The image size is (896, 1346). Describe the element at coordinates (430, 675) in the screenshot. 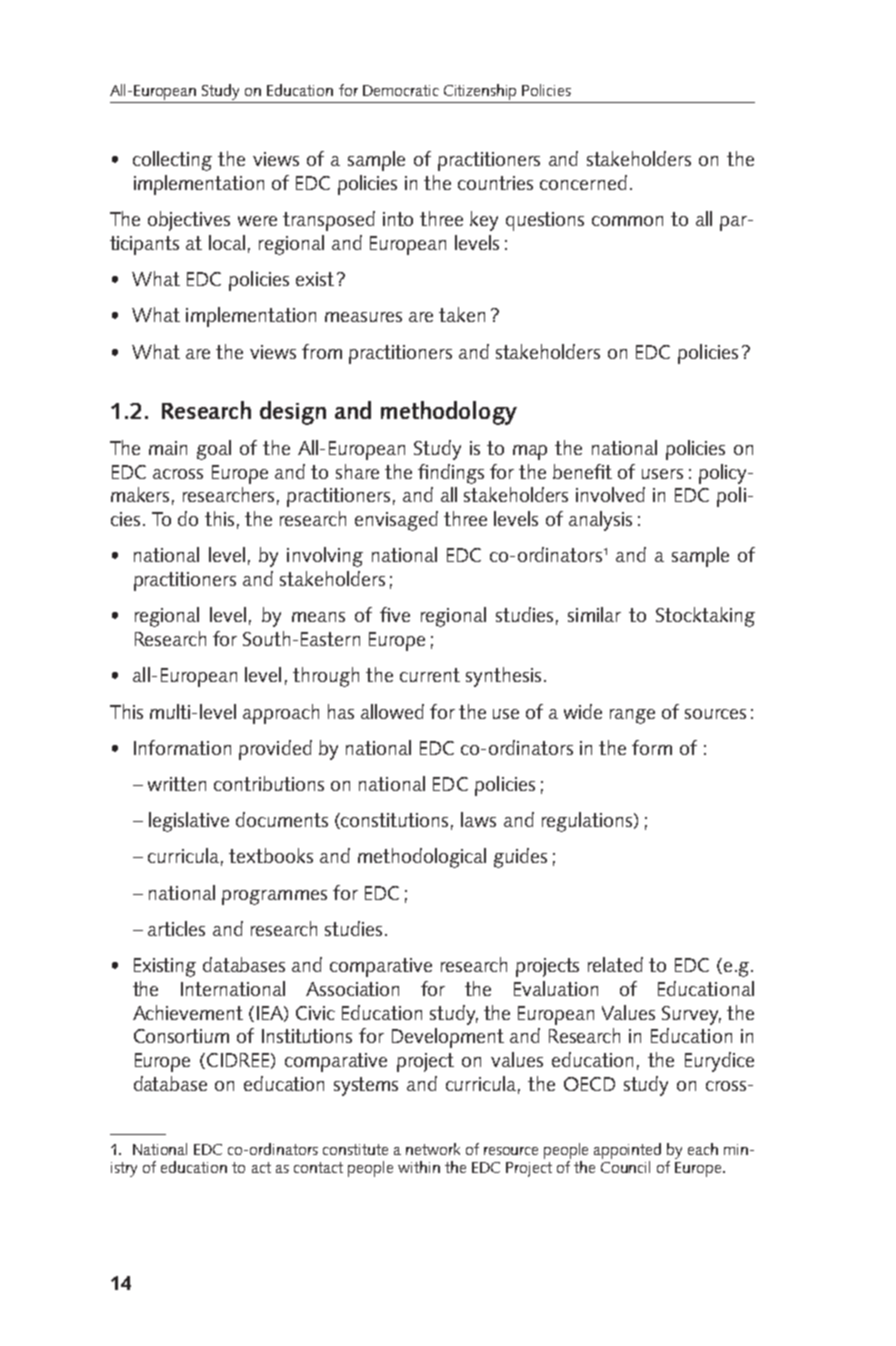

I see `current` at that location.
